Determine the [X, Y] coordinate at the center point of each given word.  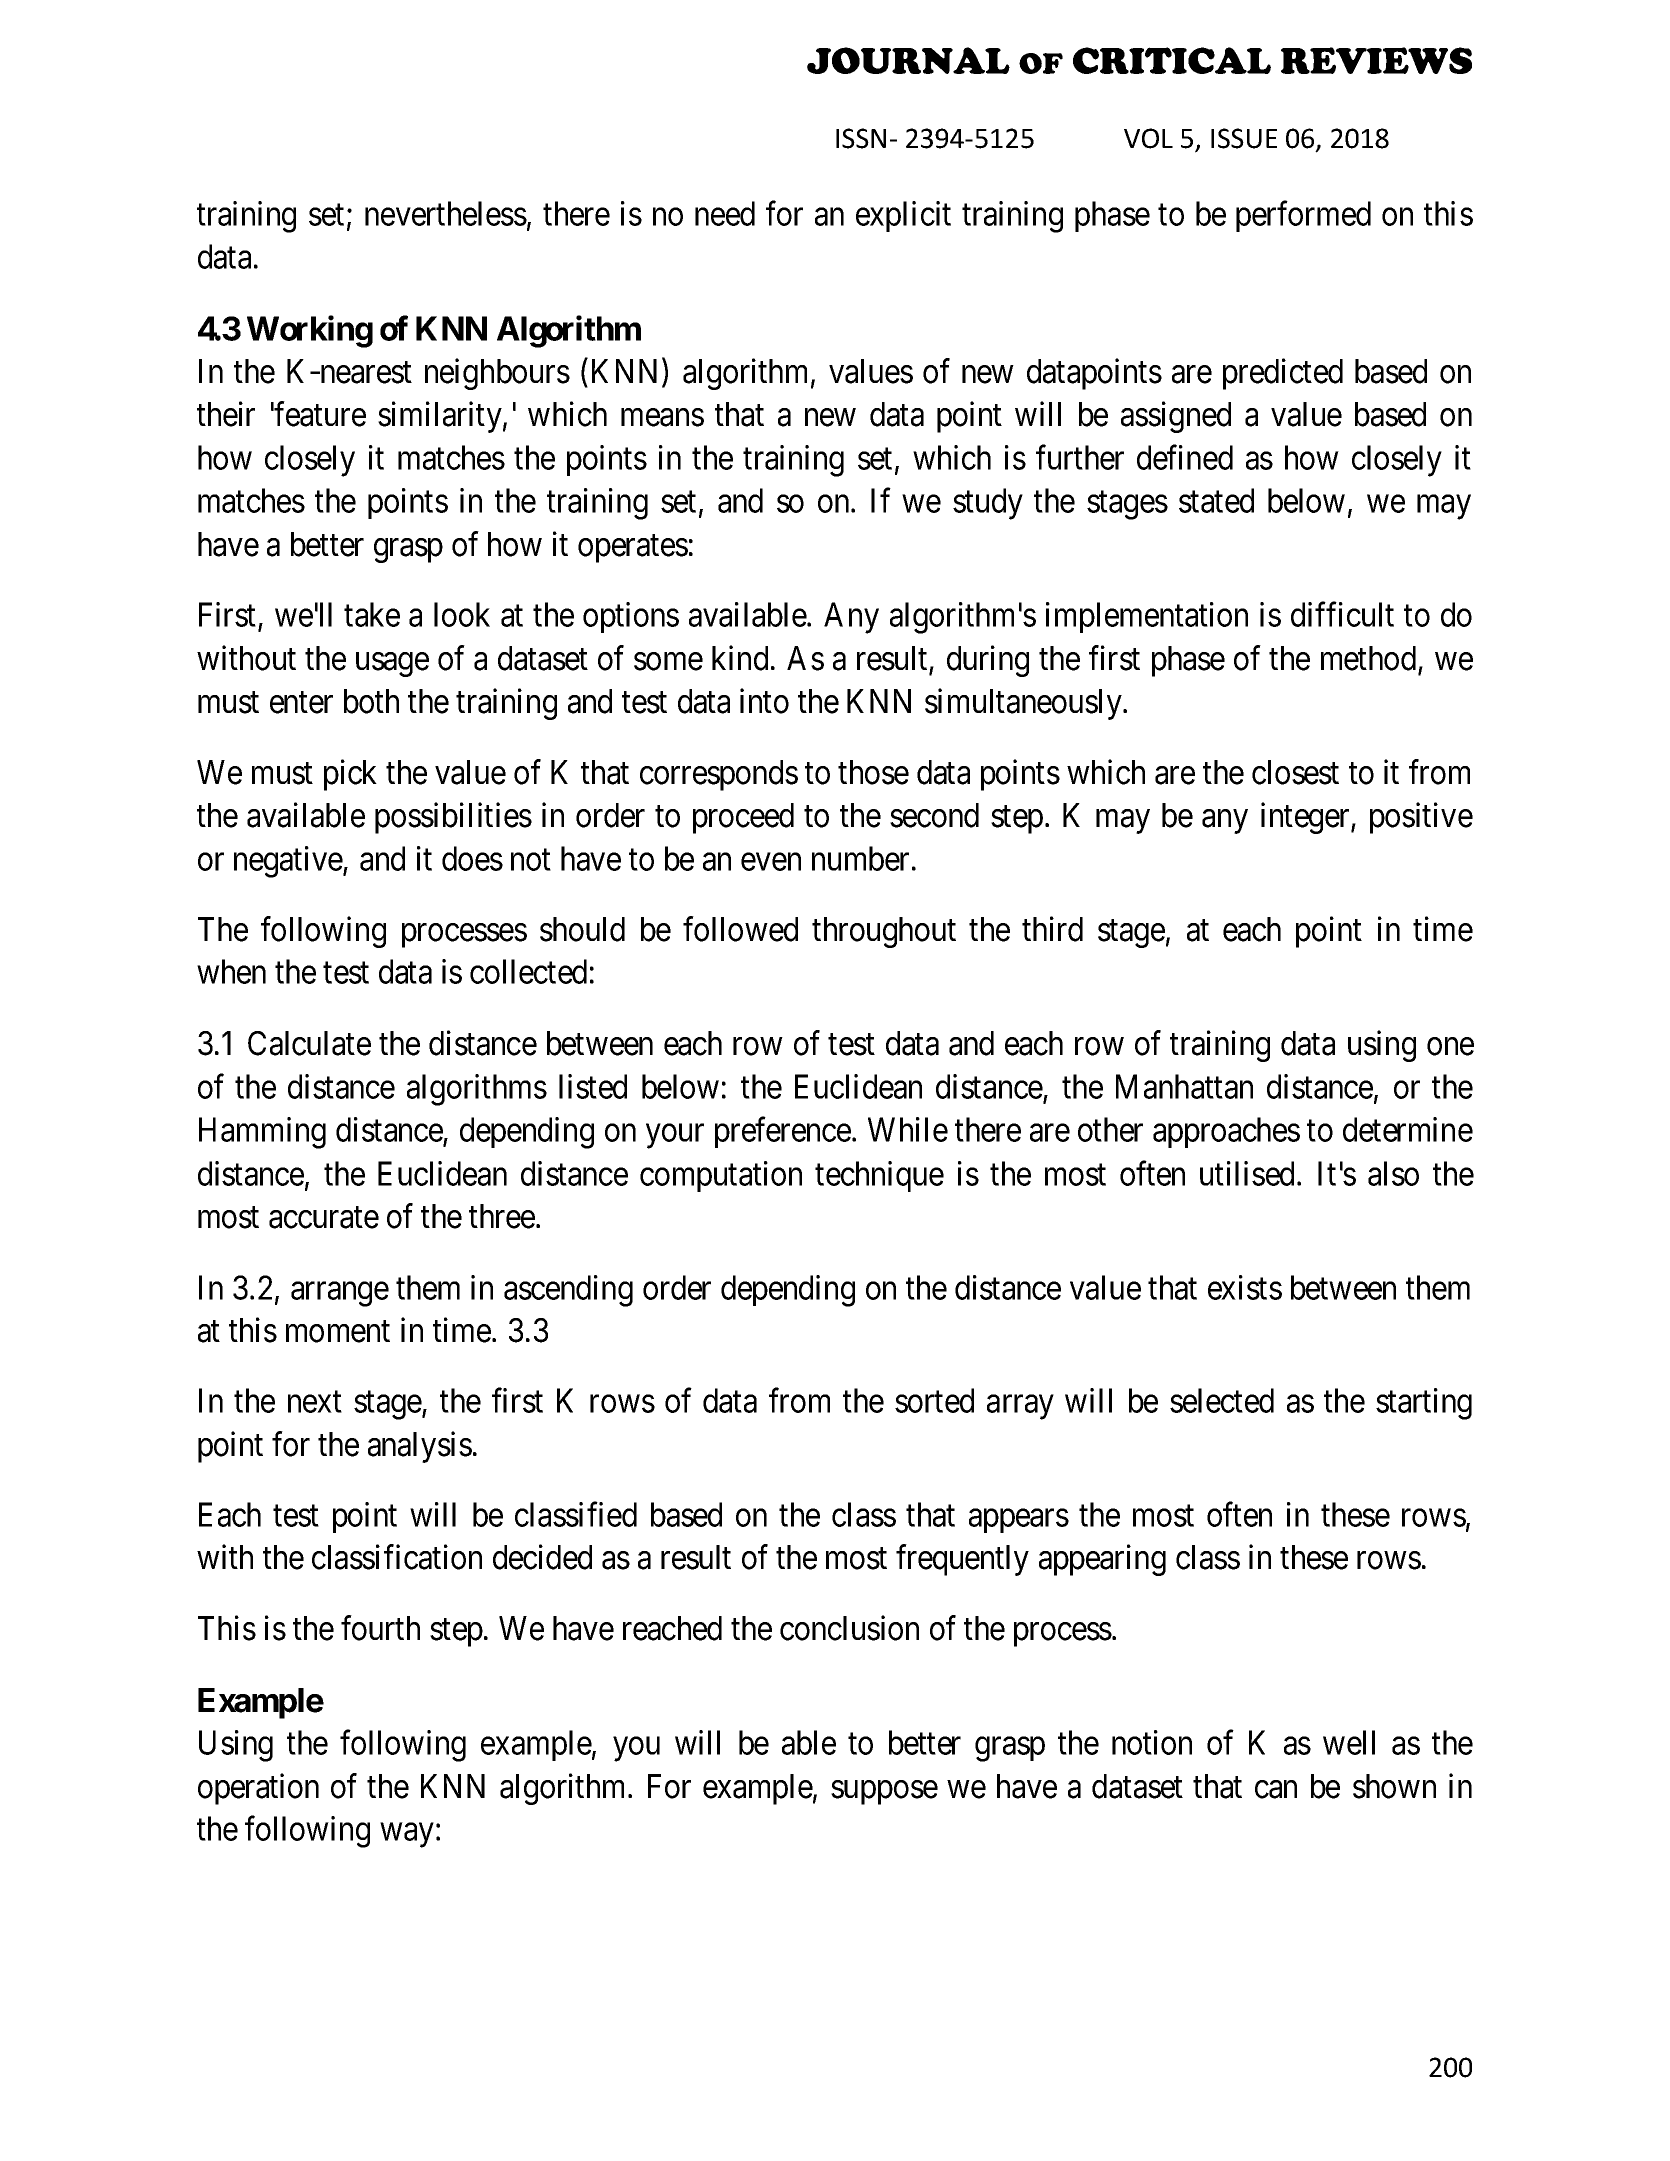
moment [338, 1332]
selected [1222, 1400]
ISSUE [1244, 138]
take [372, 614]
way [407, 1835]
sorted [934, 1400]
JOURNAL [908, 60]
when [231, 971]
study [988, 504]
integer [1306, 818]
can [1276, 1790]
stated [1216, 500]
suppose [884, 1793]
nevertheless [446, 213]
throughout [884, 932]
